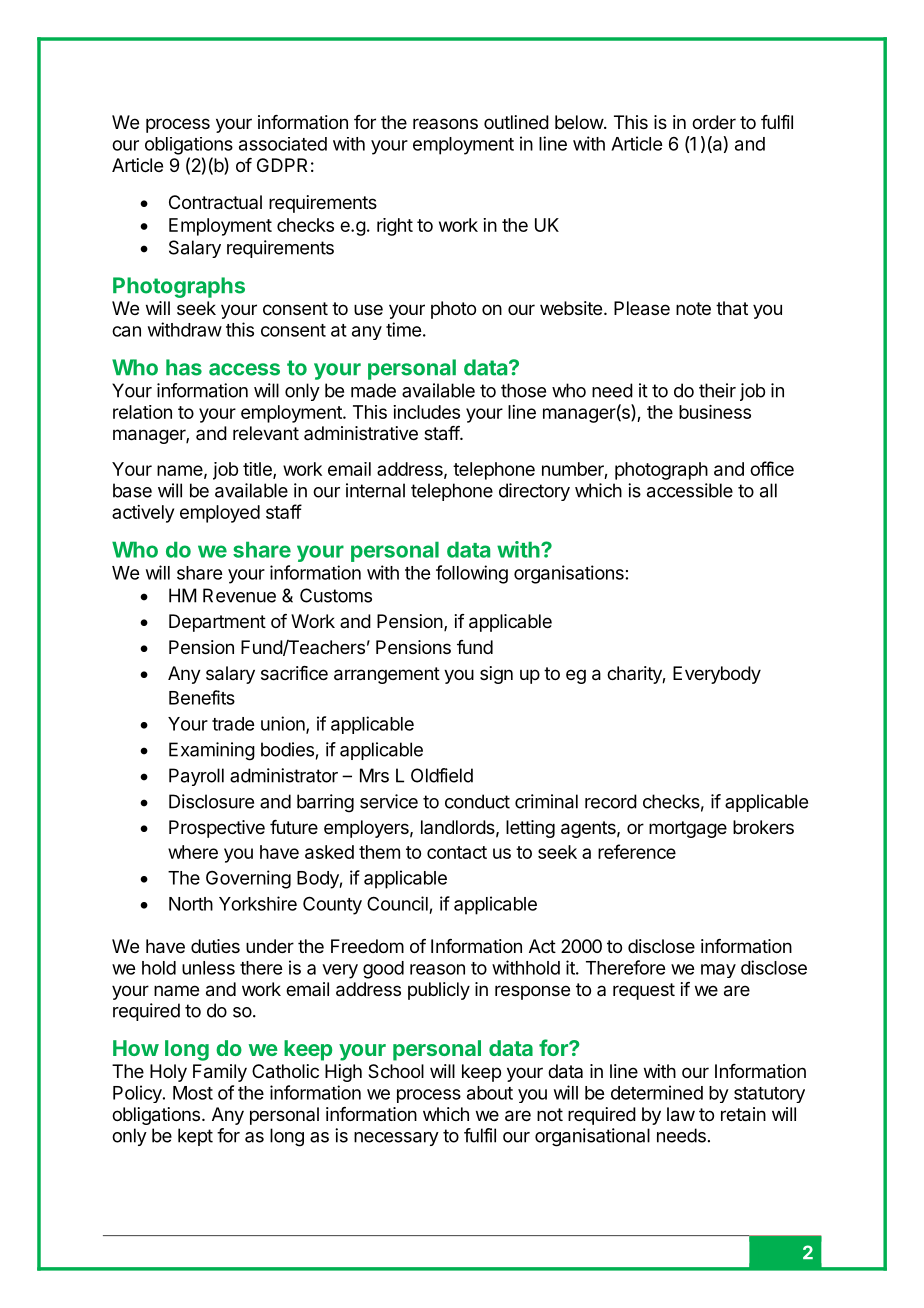 The width and height of the screenshot is (924, 1308). What do you see at coordinates (193, 852) in the screenshot?
I see `where` at bounding box center [193, 852].
